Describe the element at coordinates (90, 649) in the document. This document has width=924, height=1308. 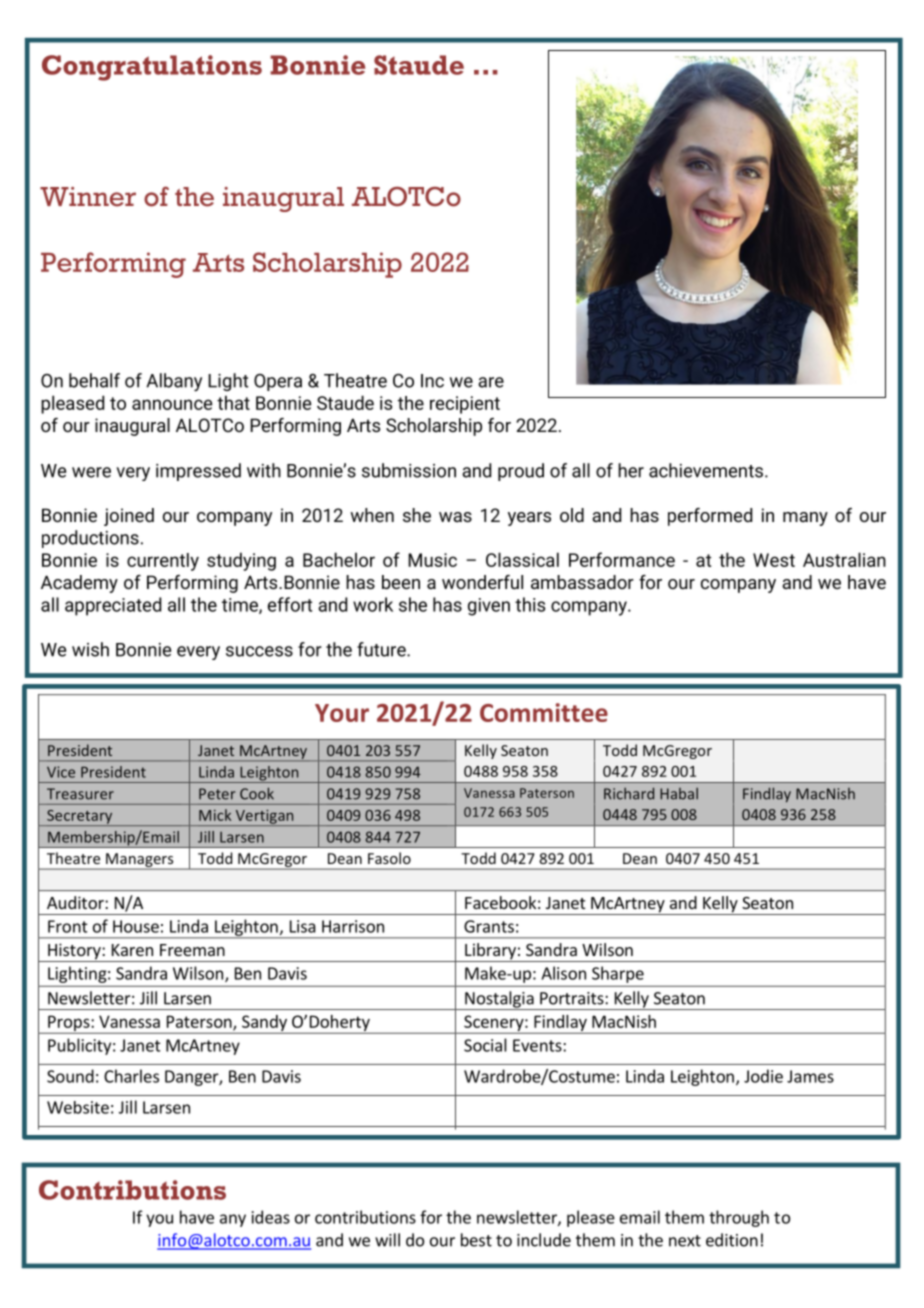
I see `wish` at that location.
